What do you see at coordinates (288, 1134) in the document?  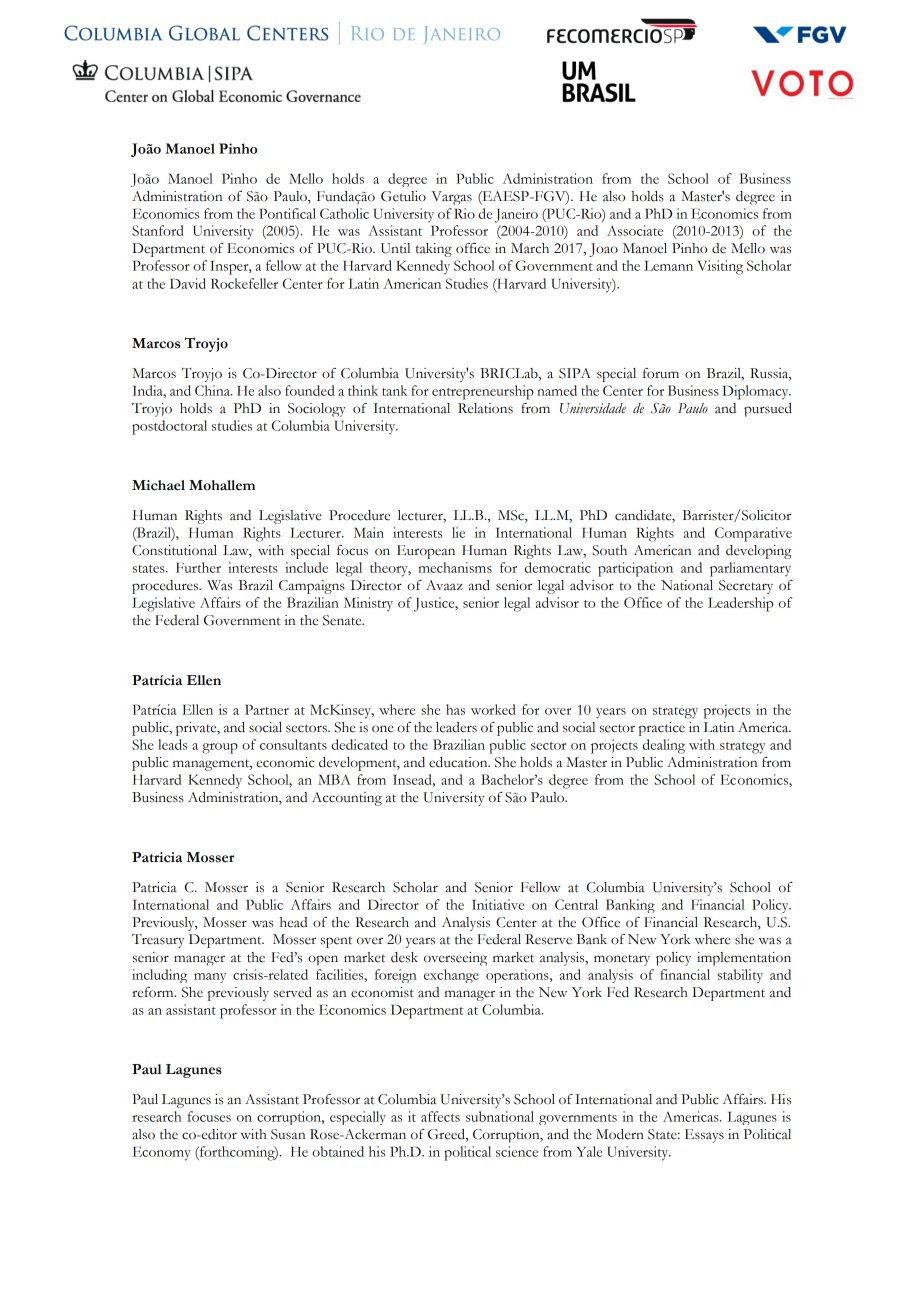 I see `Susan` at bounding box center [288, 1134].
